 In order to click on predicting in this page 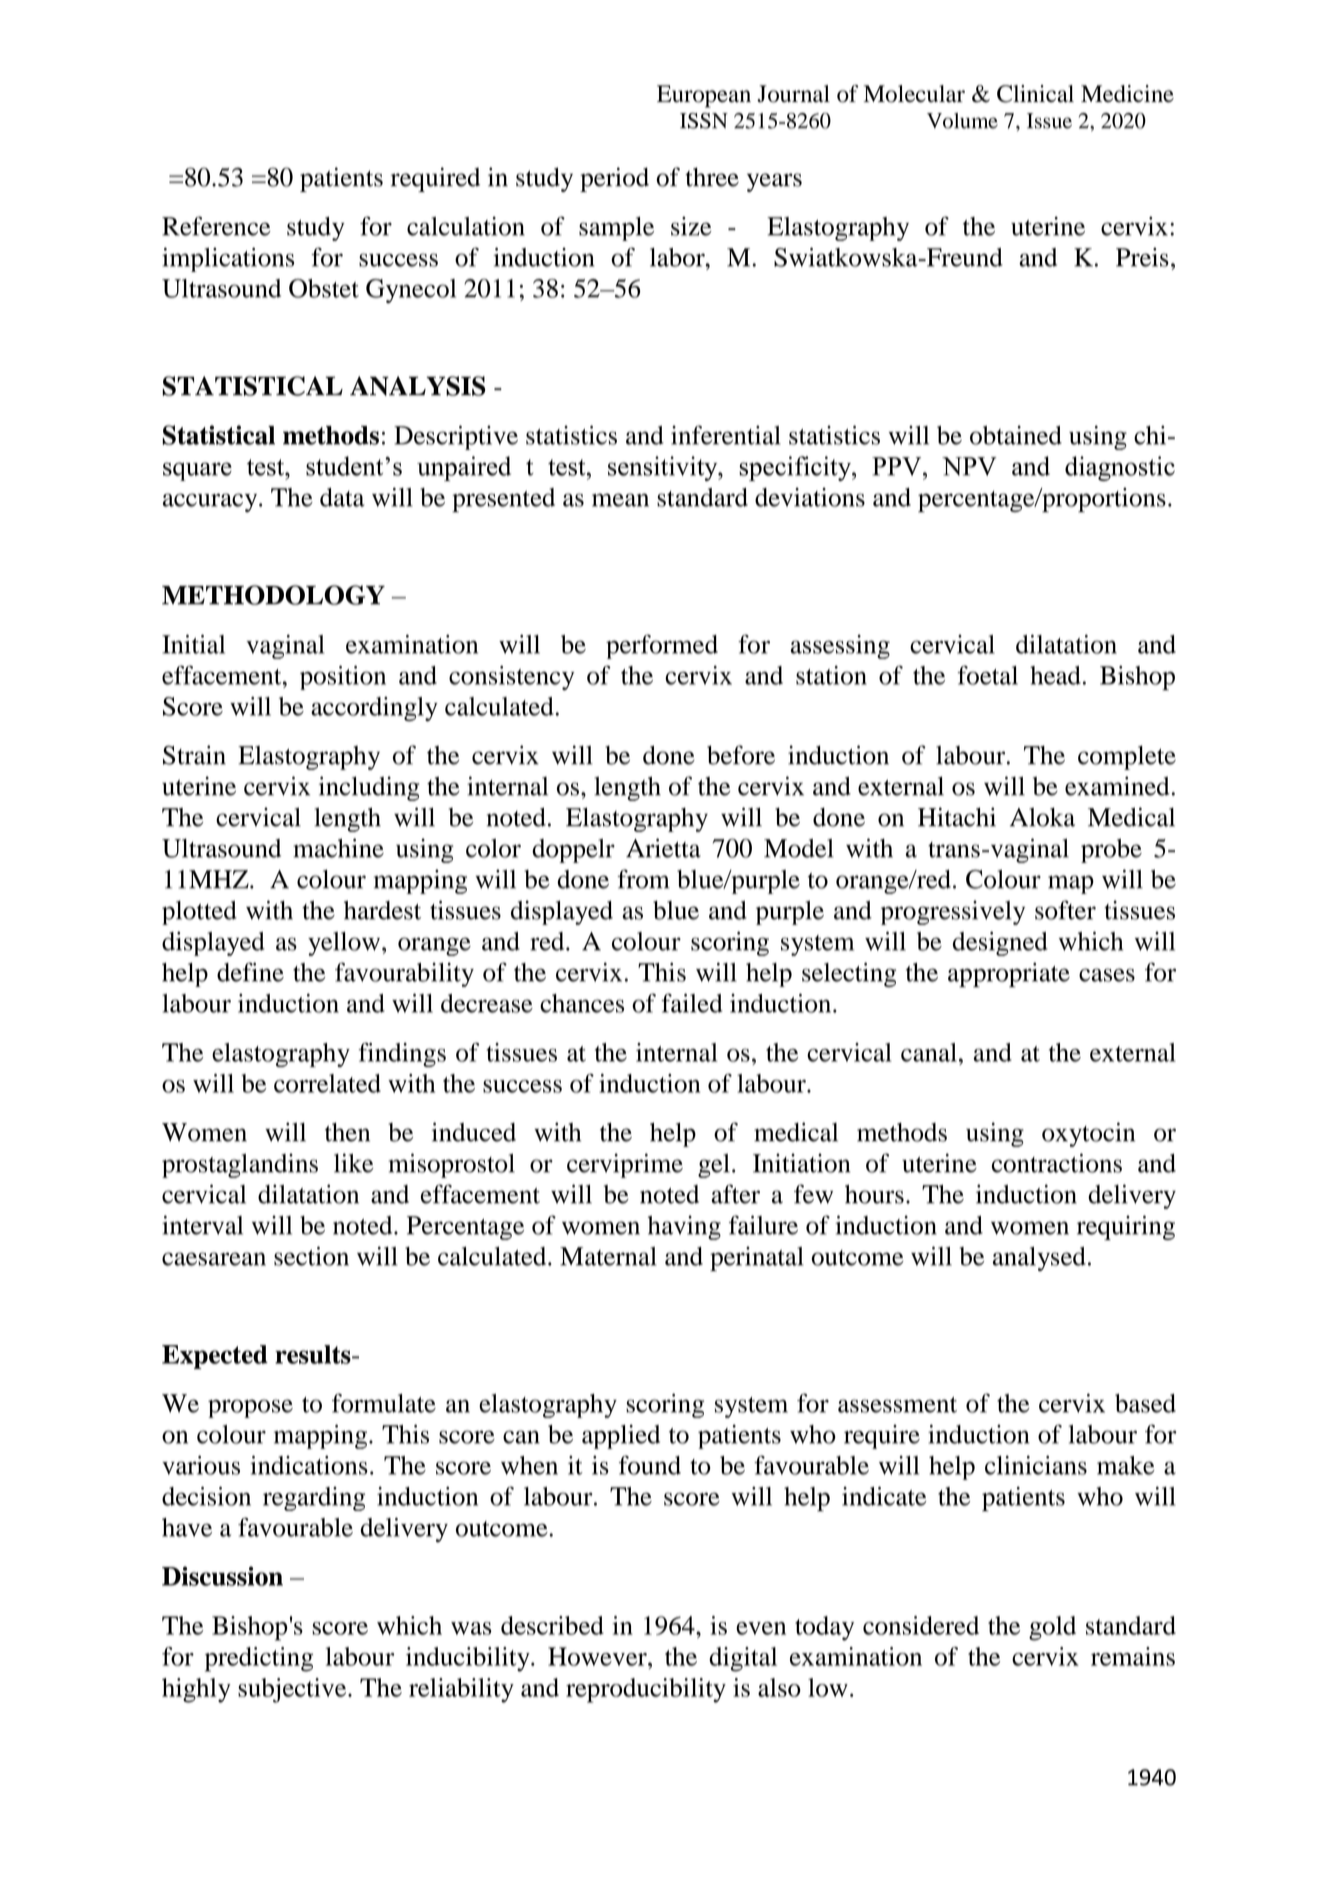, I will do `click(259, 1659)`.
